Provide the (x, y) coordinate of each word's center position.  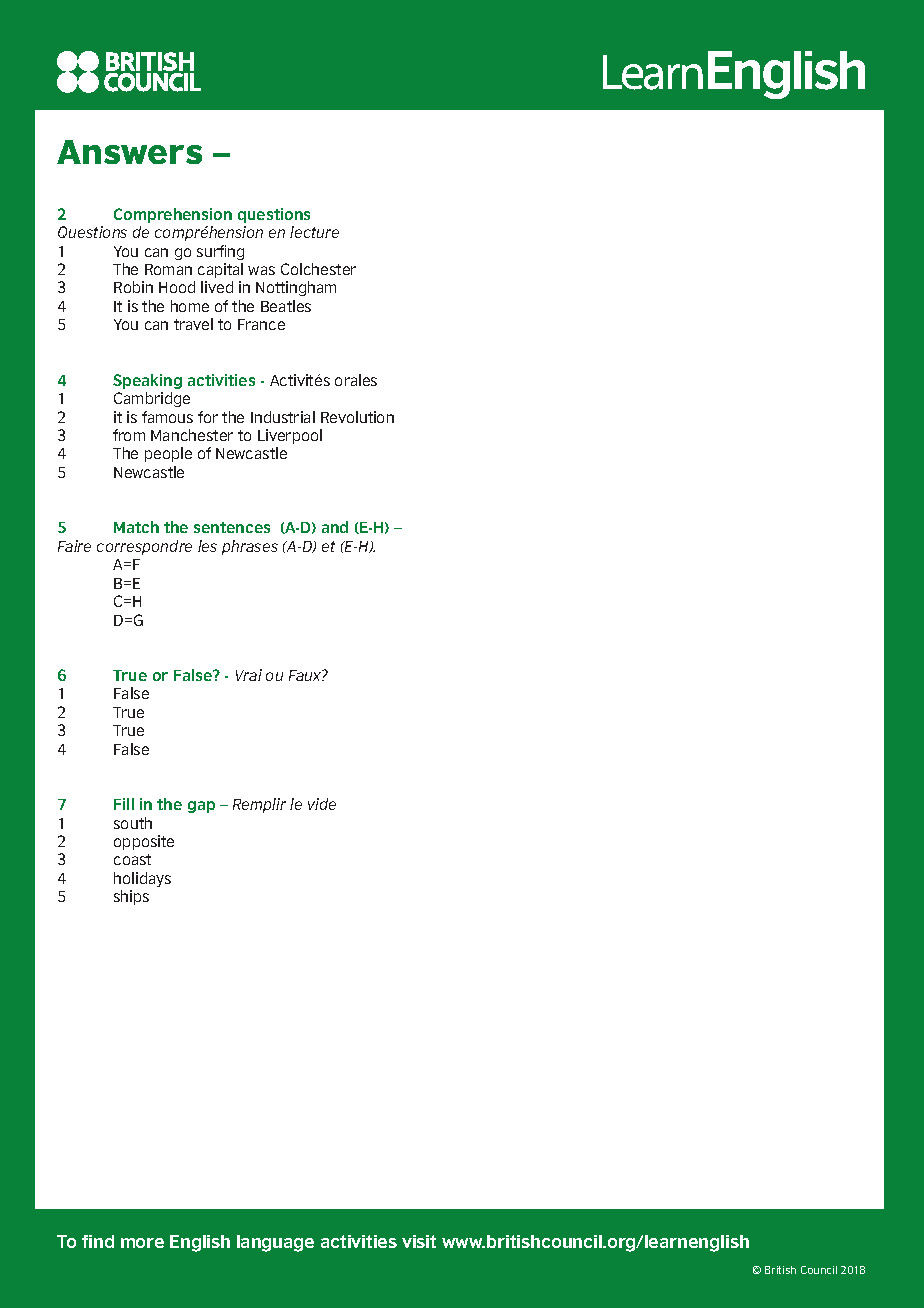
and (335, 527)
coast (132, 859)
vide (322, 804)
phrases (250, 547)
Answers (129, 152)
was (261, 270)
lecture (314, 232)
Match (136, 527)
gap (201, 807)
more (142, 1243)
